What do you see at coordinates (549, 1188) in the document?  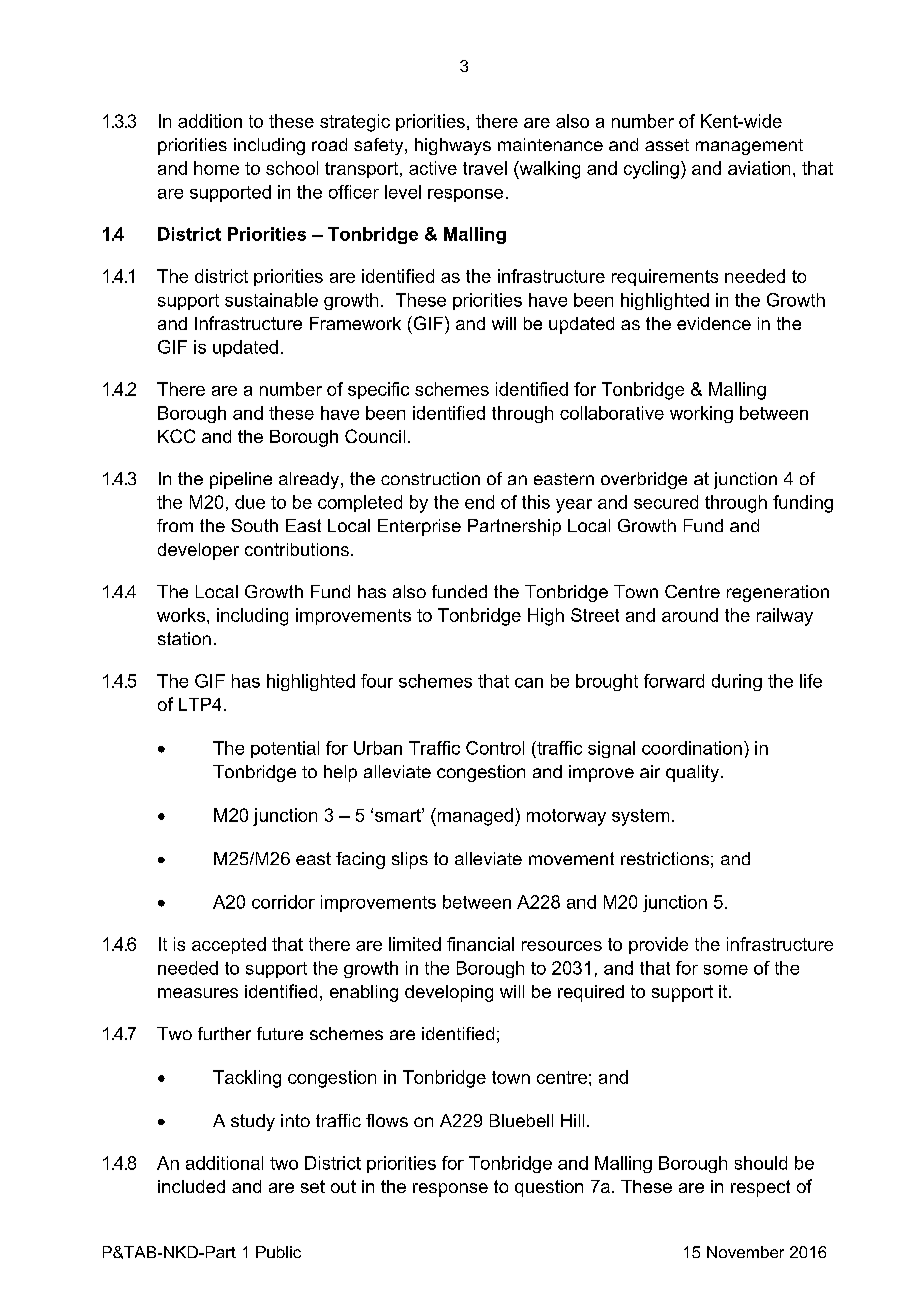 I see `question` at bounding box center [549, 1188].
